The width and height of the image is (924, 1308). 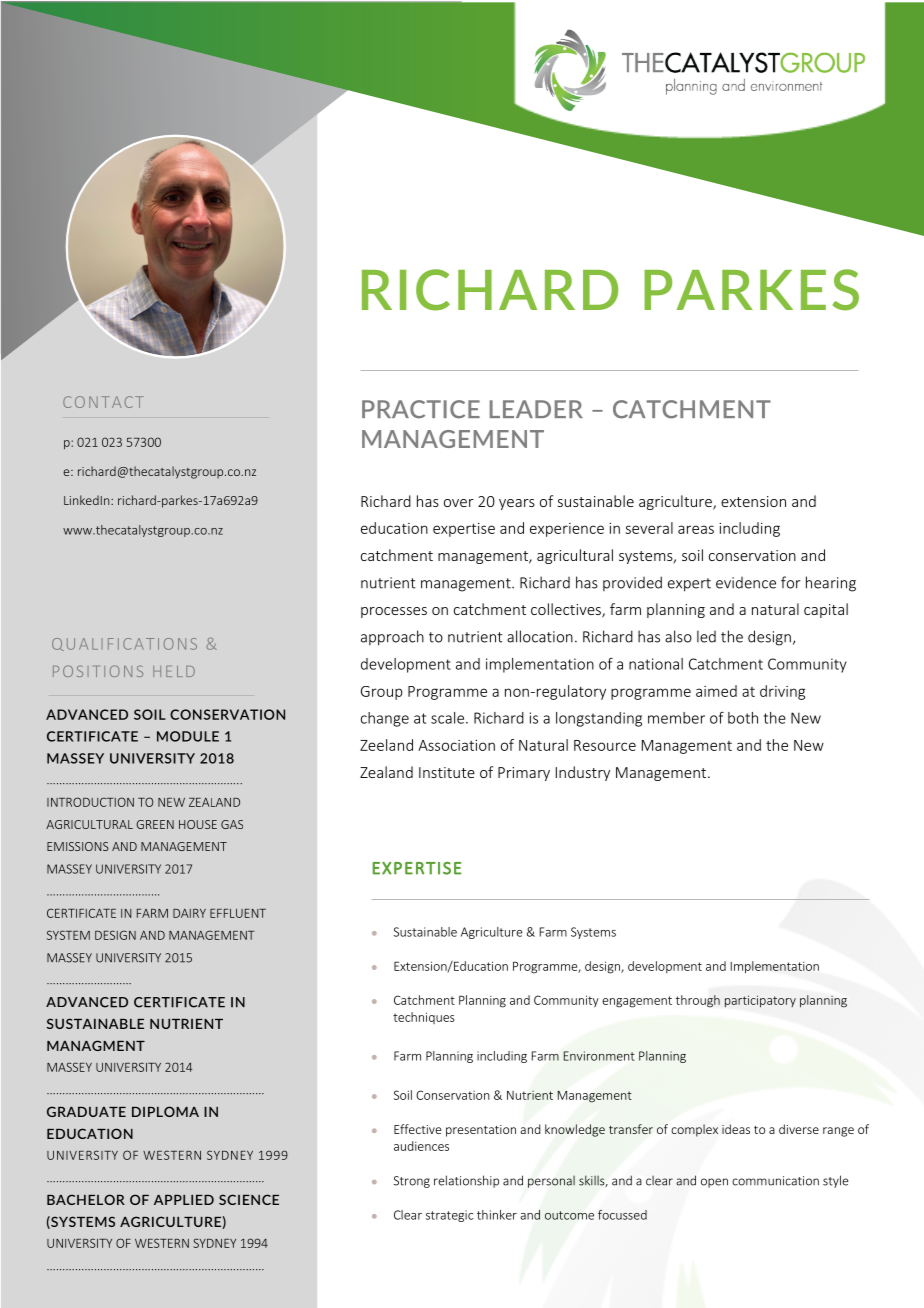 What do you see at coordinates (746, 583) in the image?
I see `evidence` at bounding box center [746, 583].
